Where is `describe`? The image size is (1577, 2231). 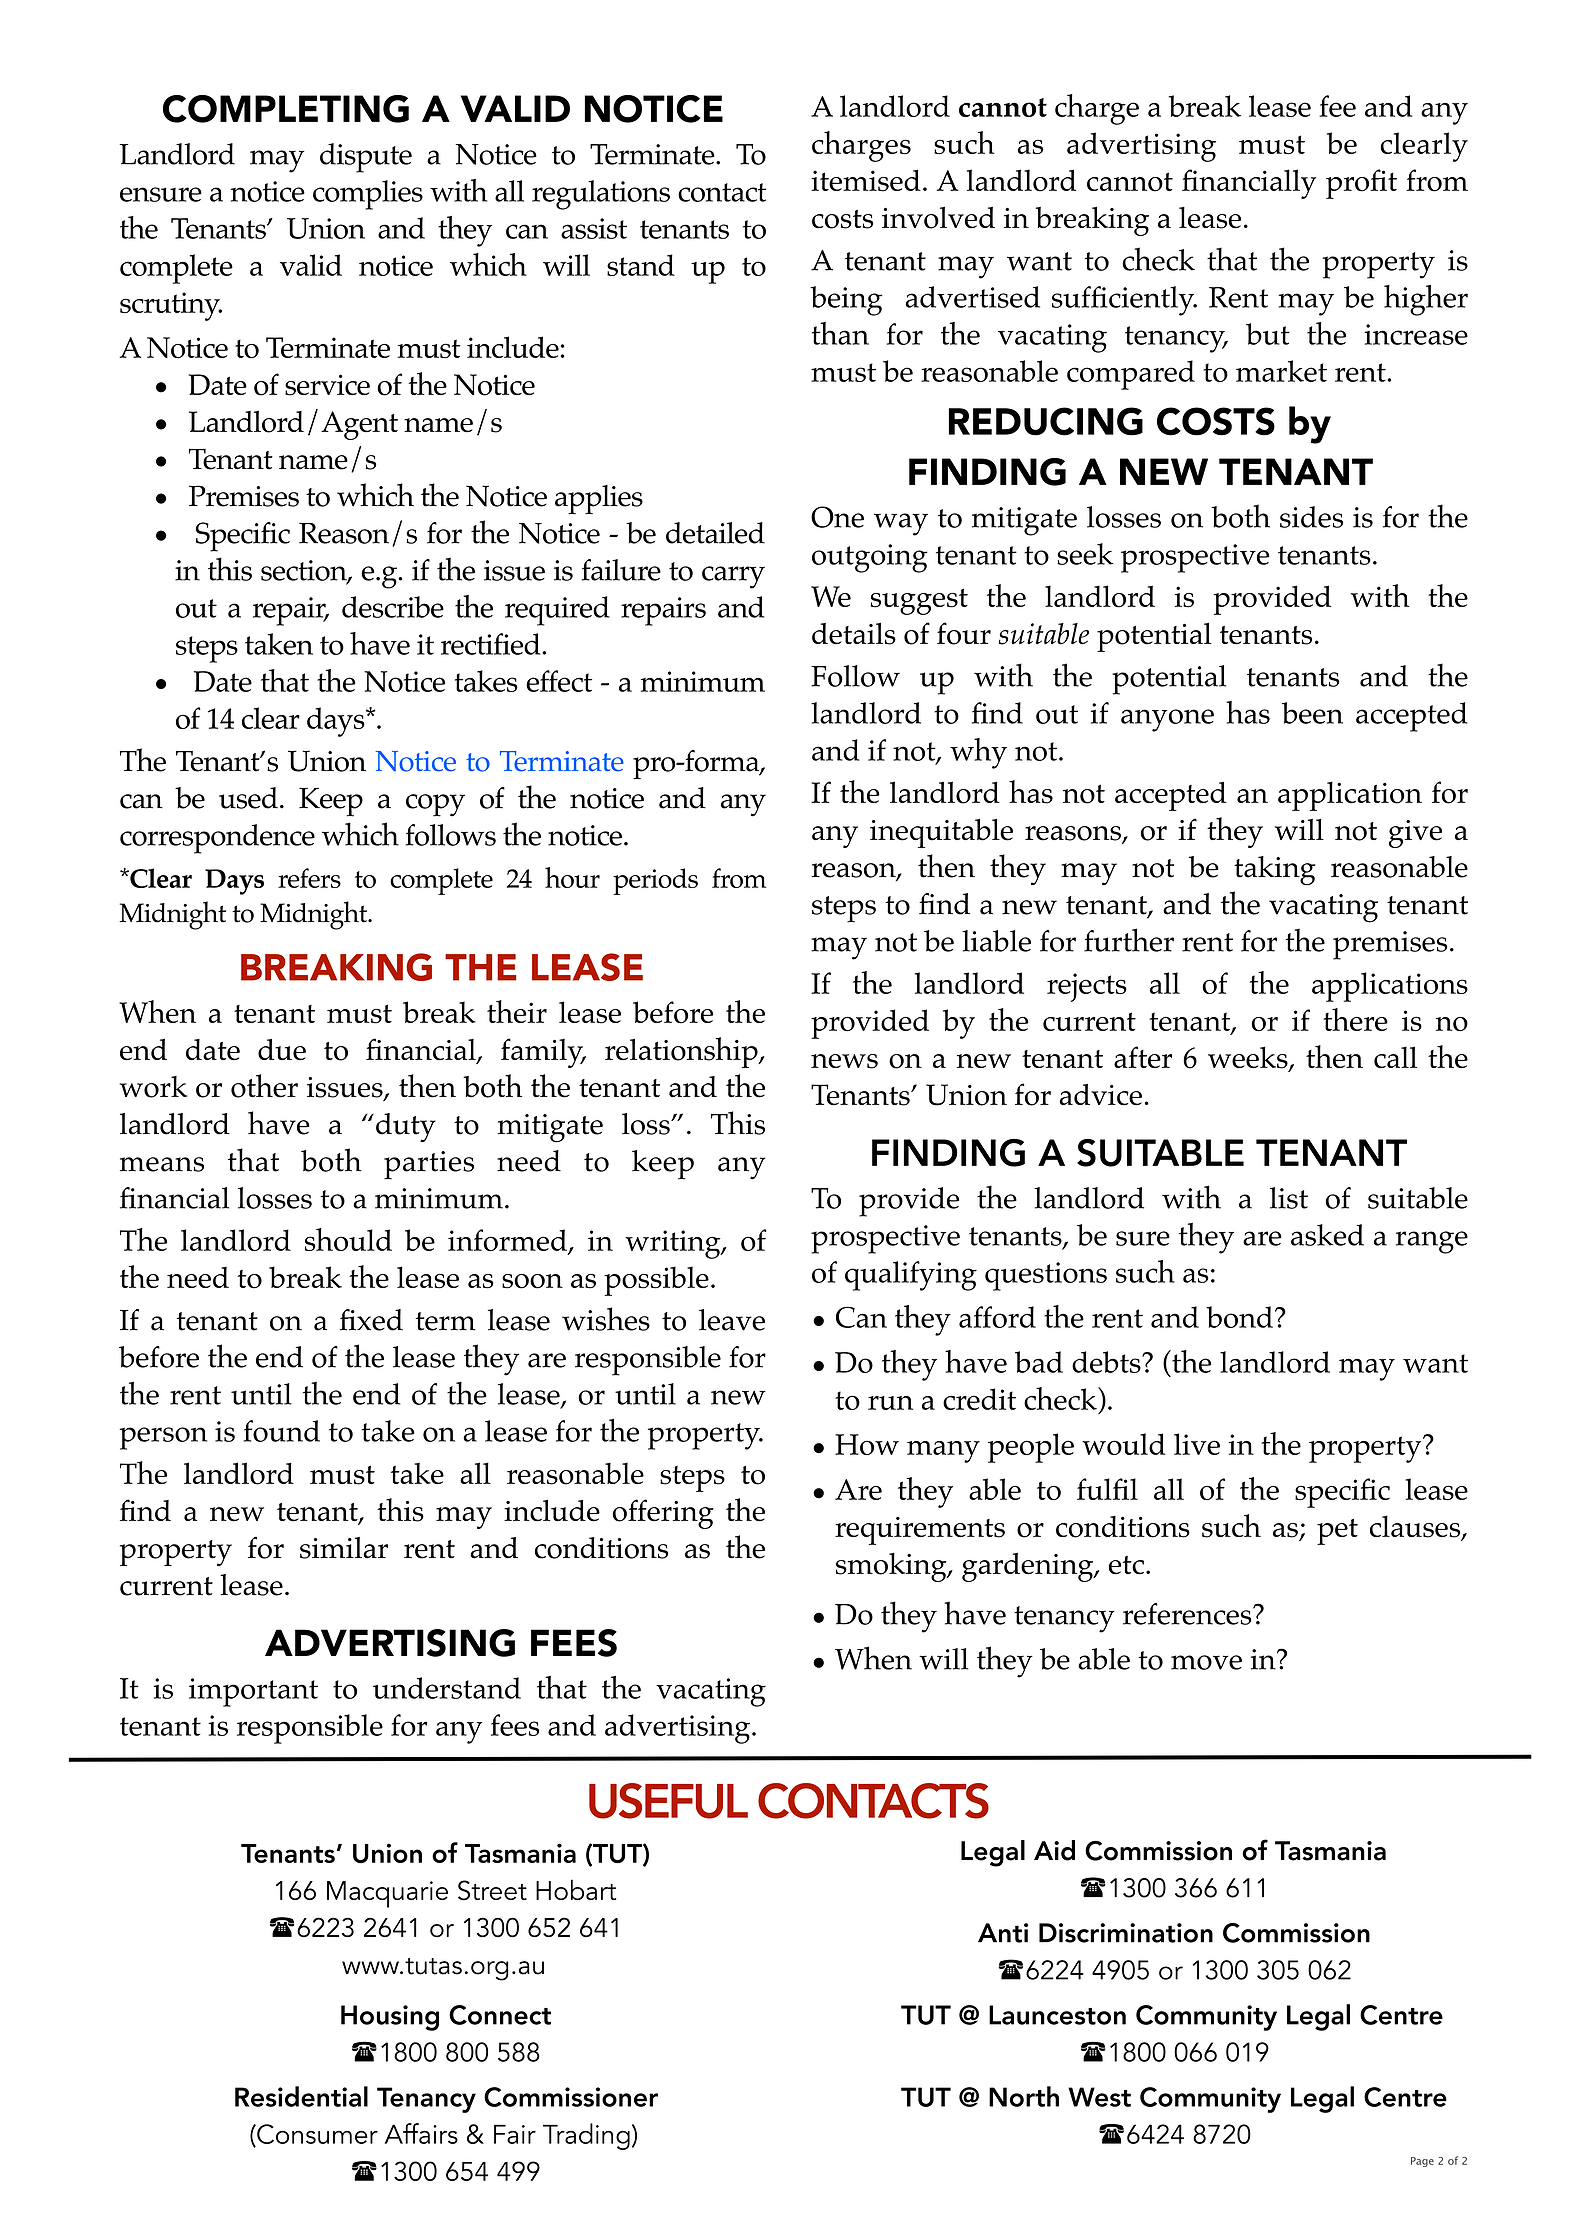 describe is located at coordinates (393, 607).
